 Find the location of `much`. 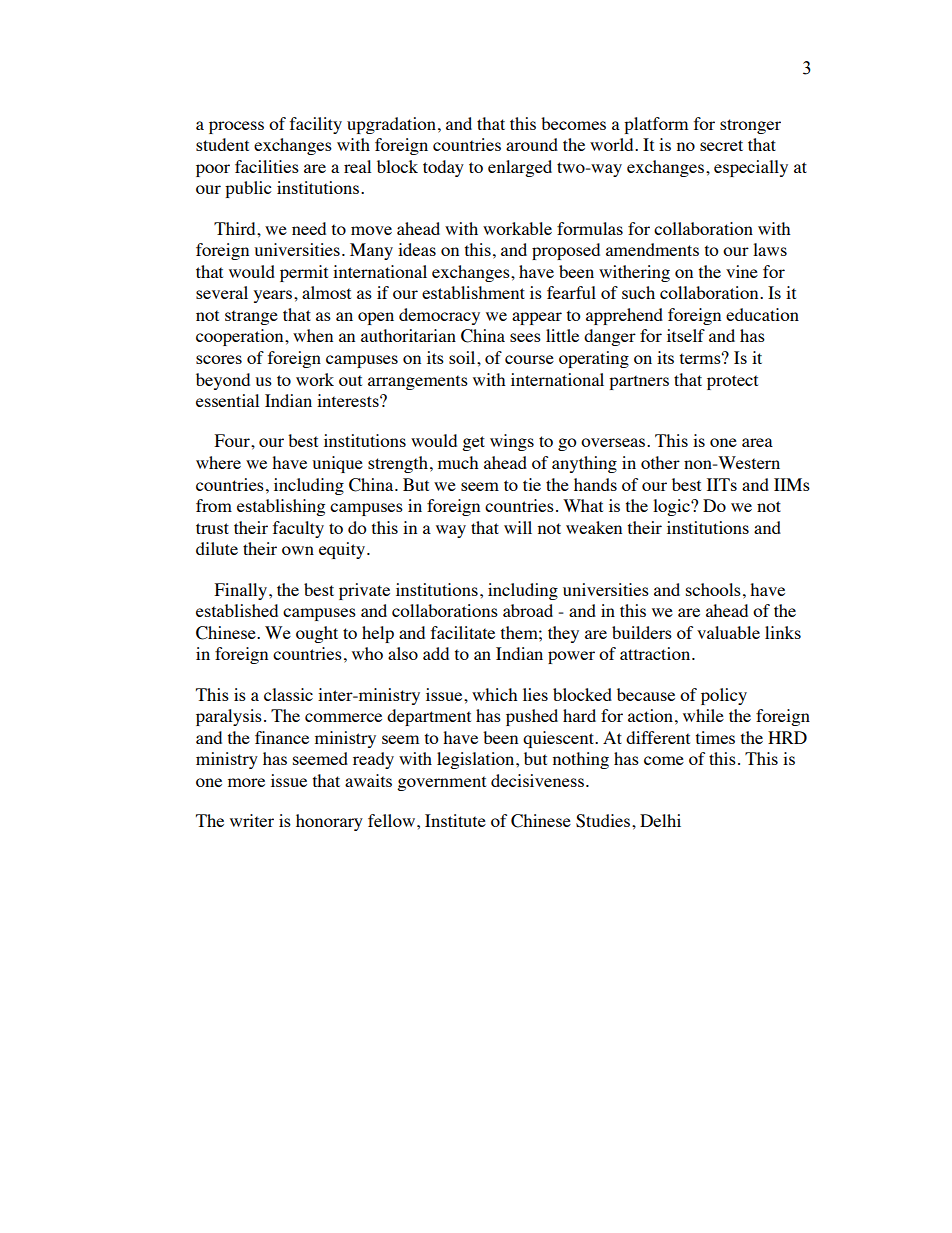

much is located at coordinates (458, 462).
